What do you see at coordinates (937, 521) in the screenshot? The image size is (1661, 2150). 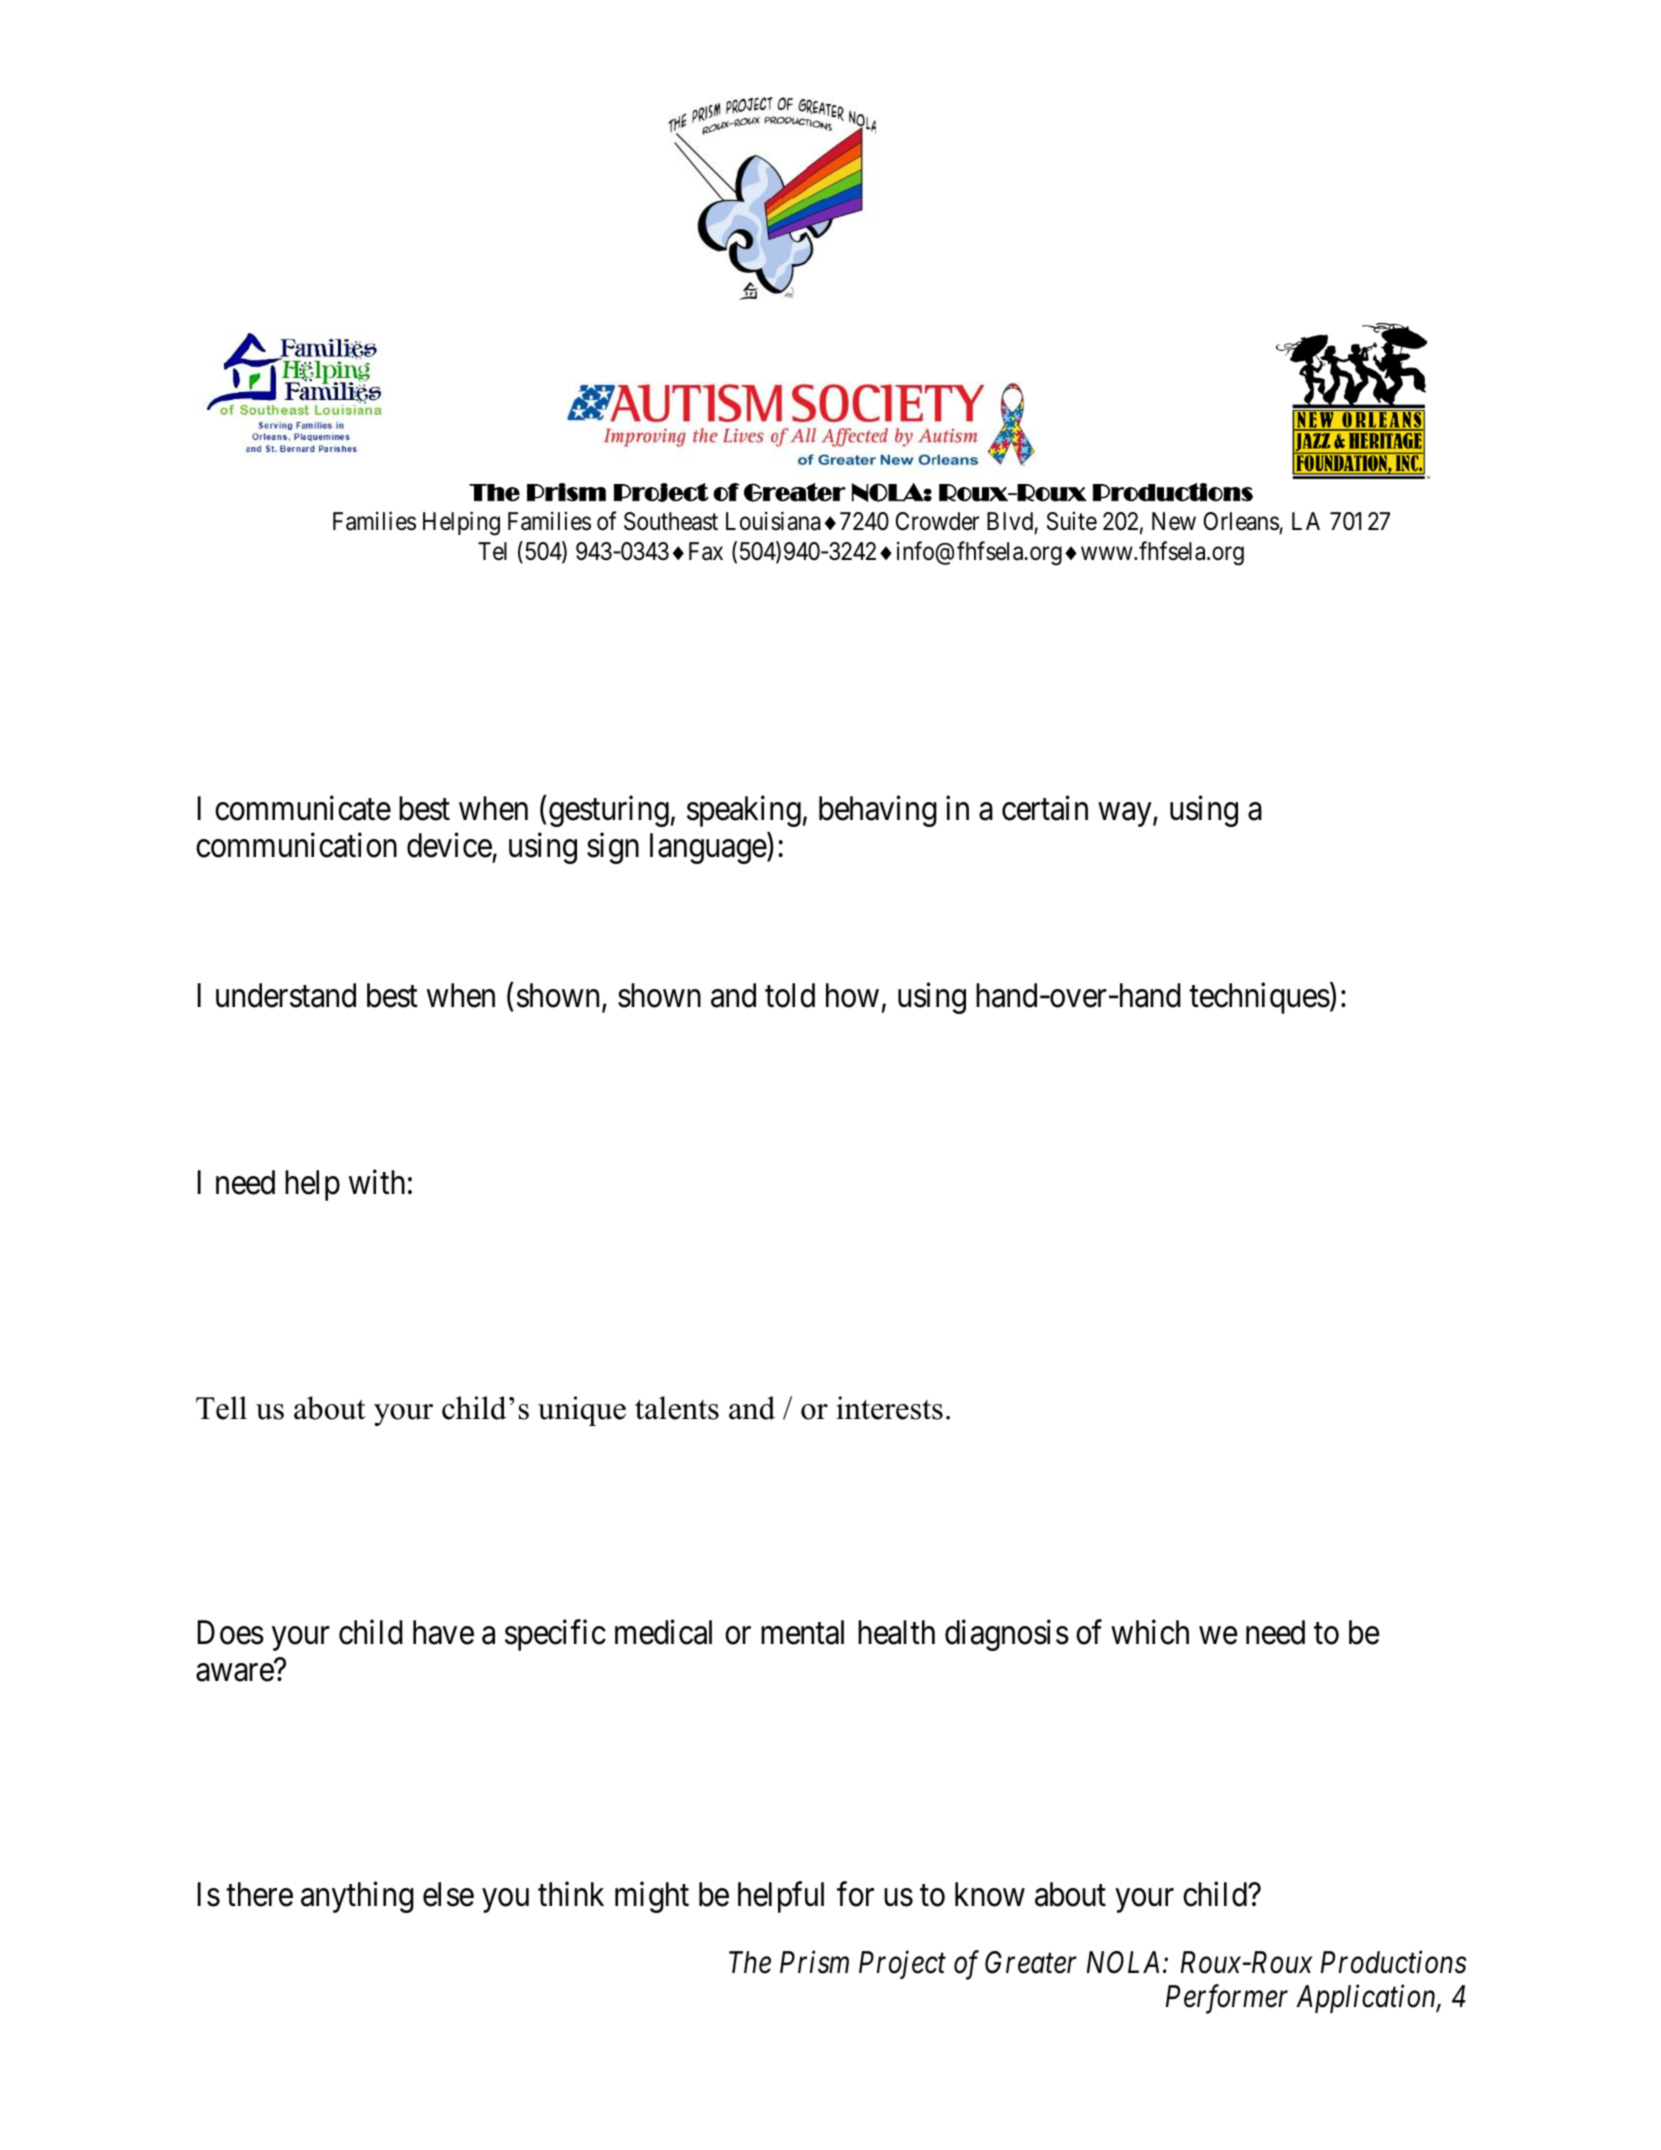 I see `Crowder` at bounding box center [937, 521].
